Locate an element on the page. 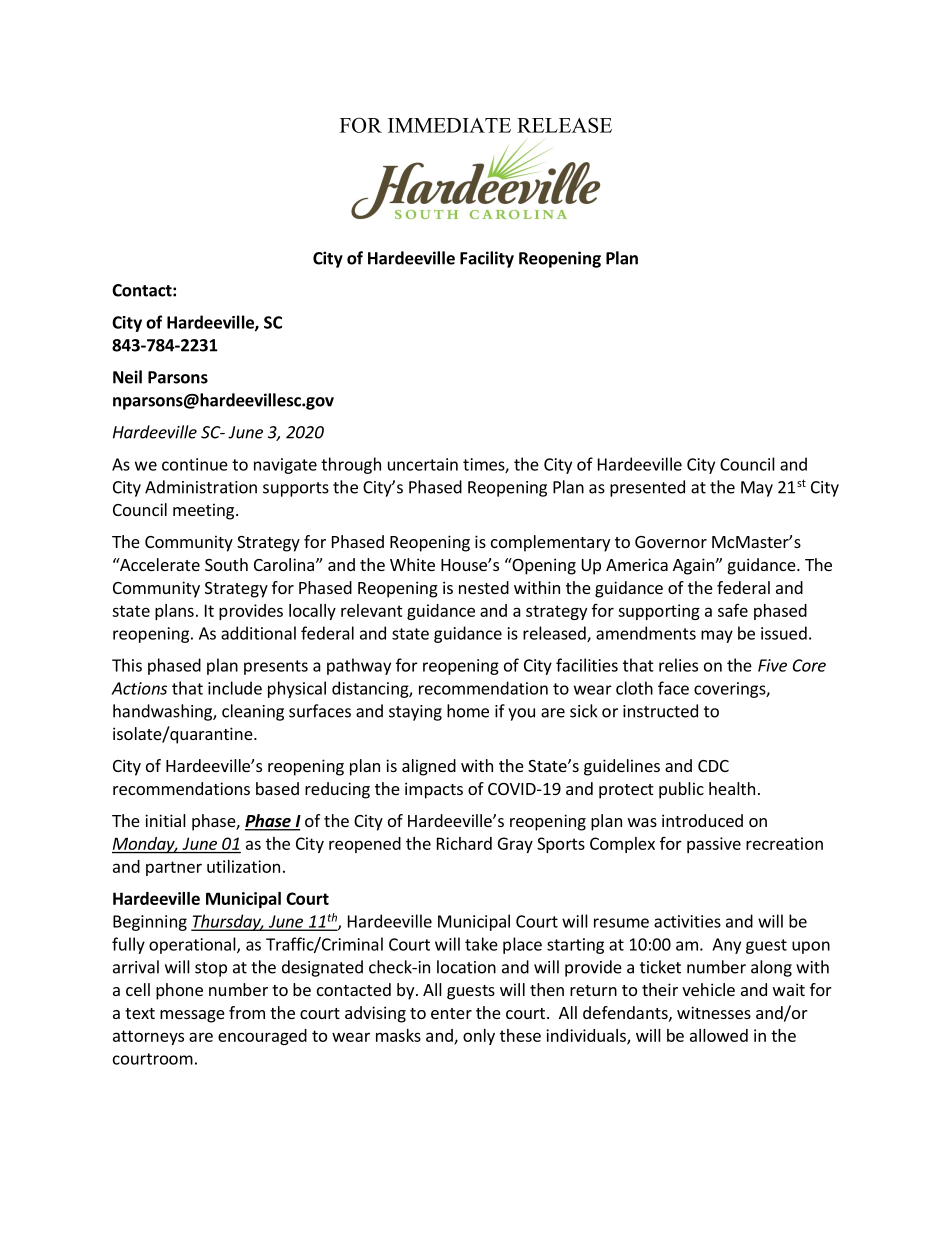  IMMEDIATE is located at coordinates (449, 125).
